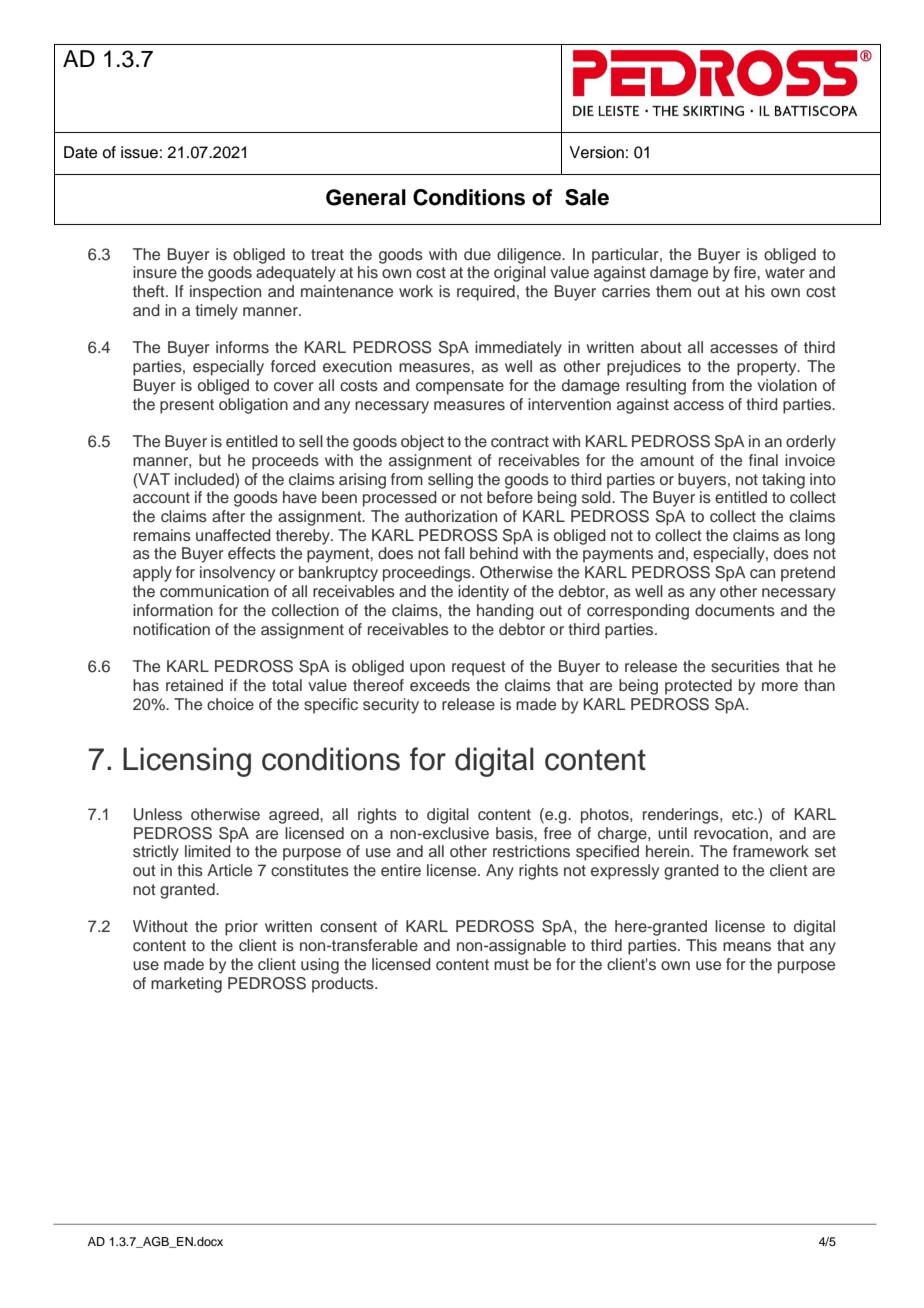 Image resolution: width=924 pixels, height=1308 pixels. Describe the element at coordinates (139, 152) in the screenshot. I see `issue` at that location.
